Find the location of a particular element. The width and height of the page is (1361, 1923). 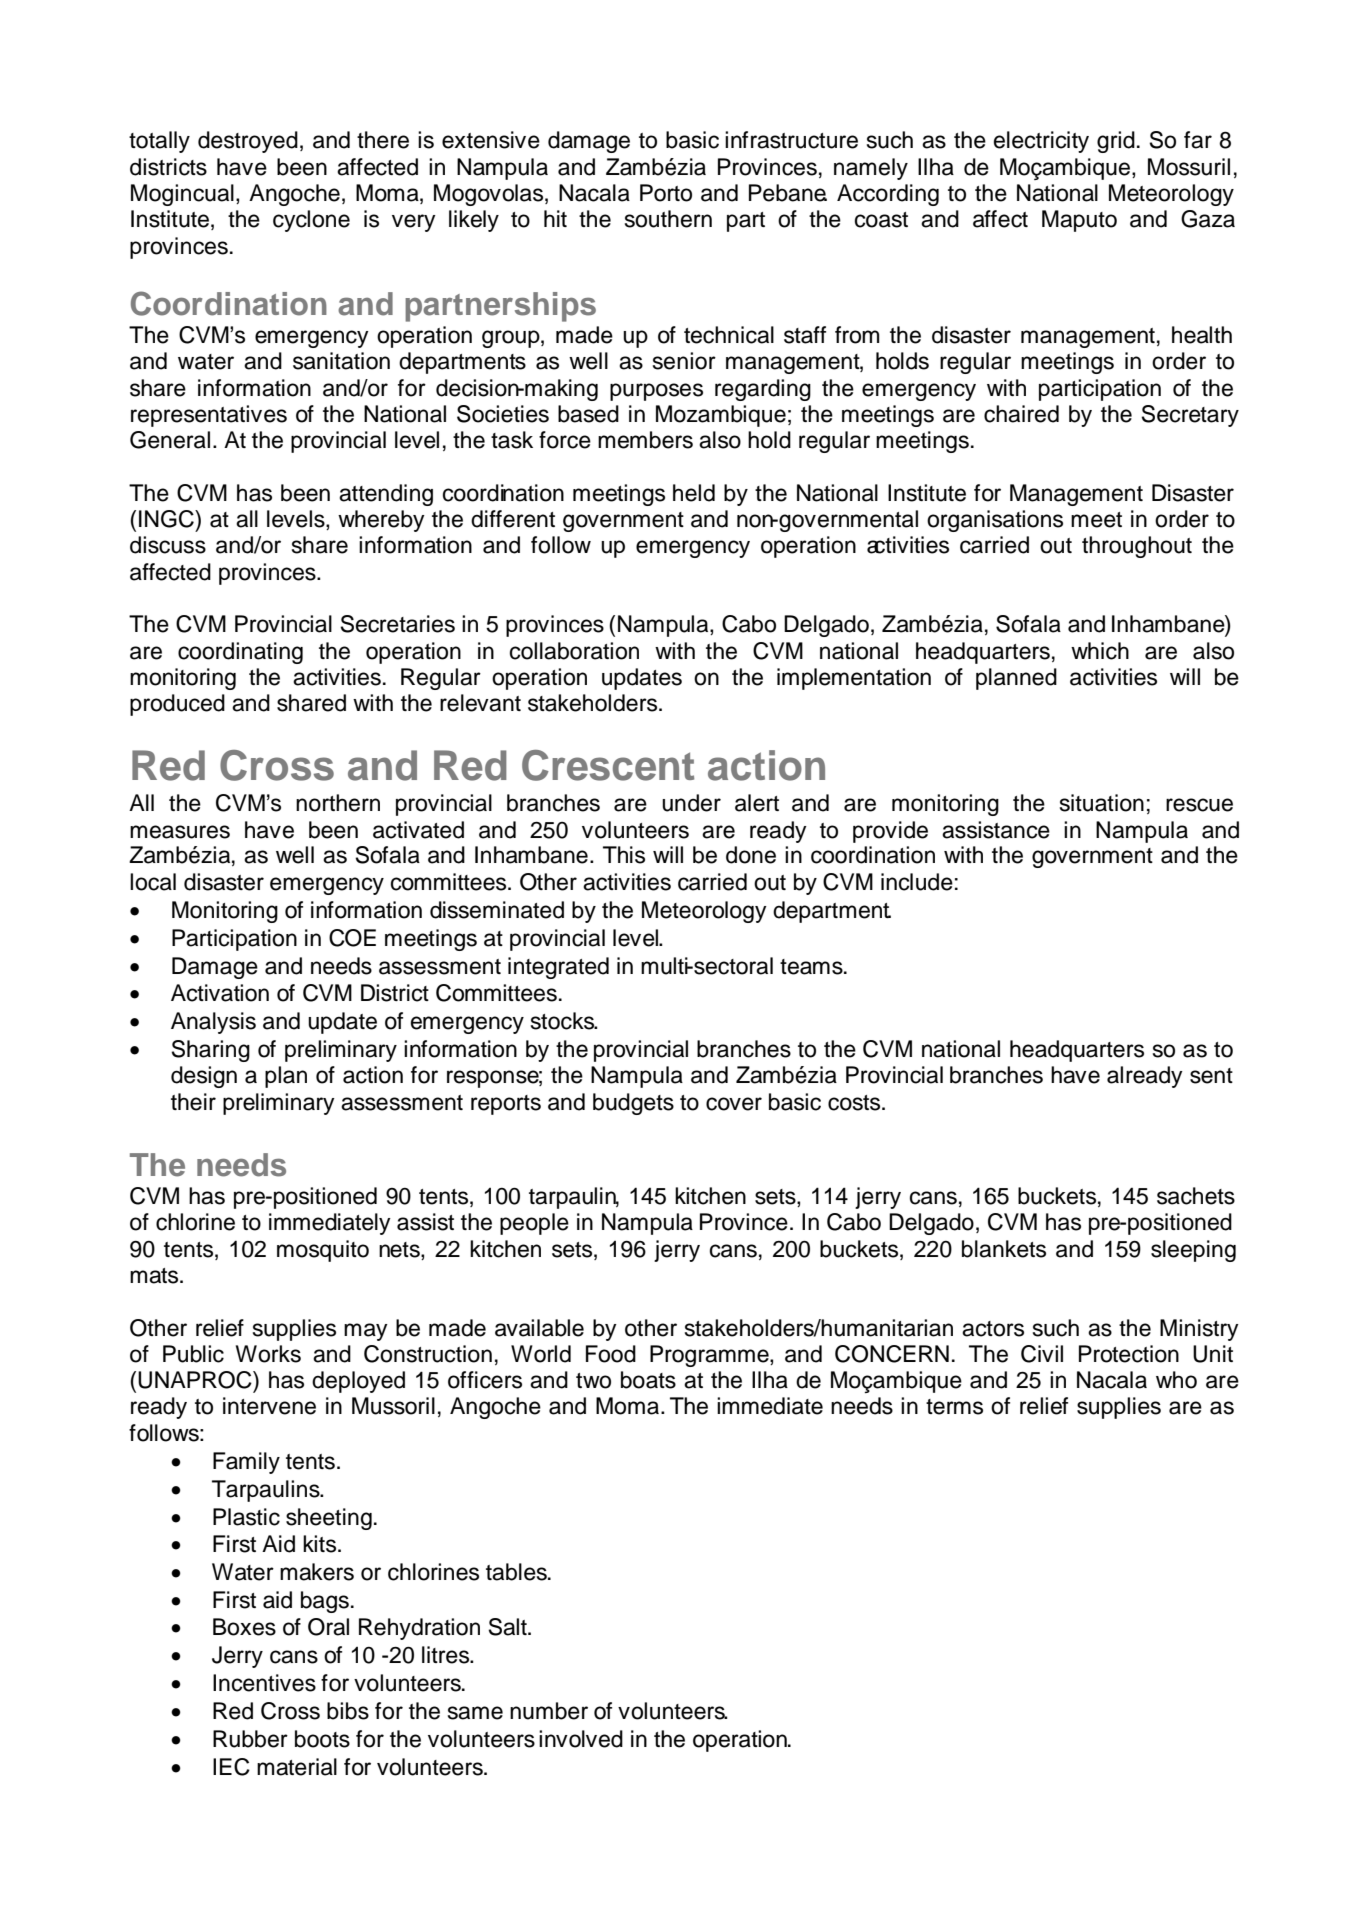

Protection is located at coordinates (1129, 1354).
